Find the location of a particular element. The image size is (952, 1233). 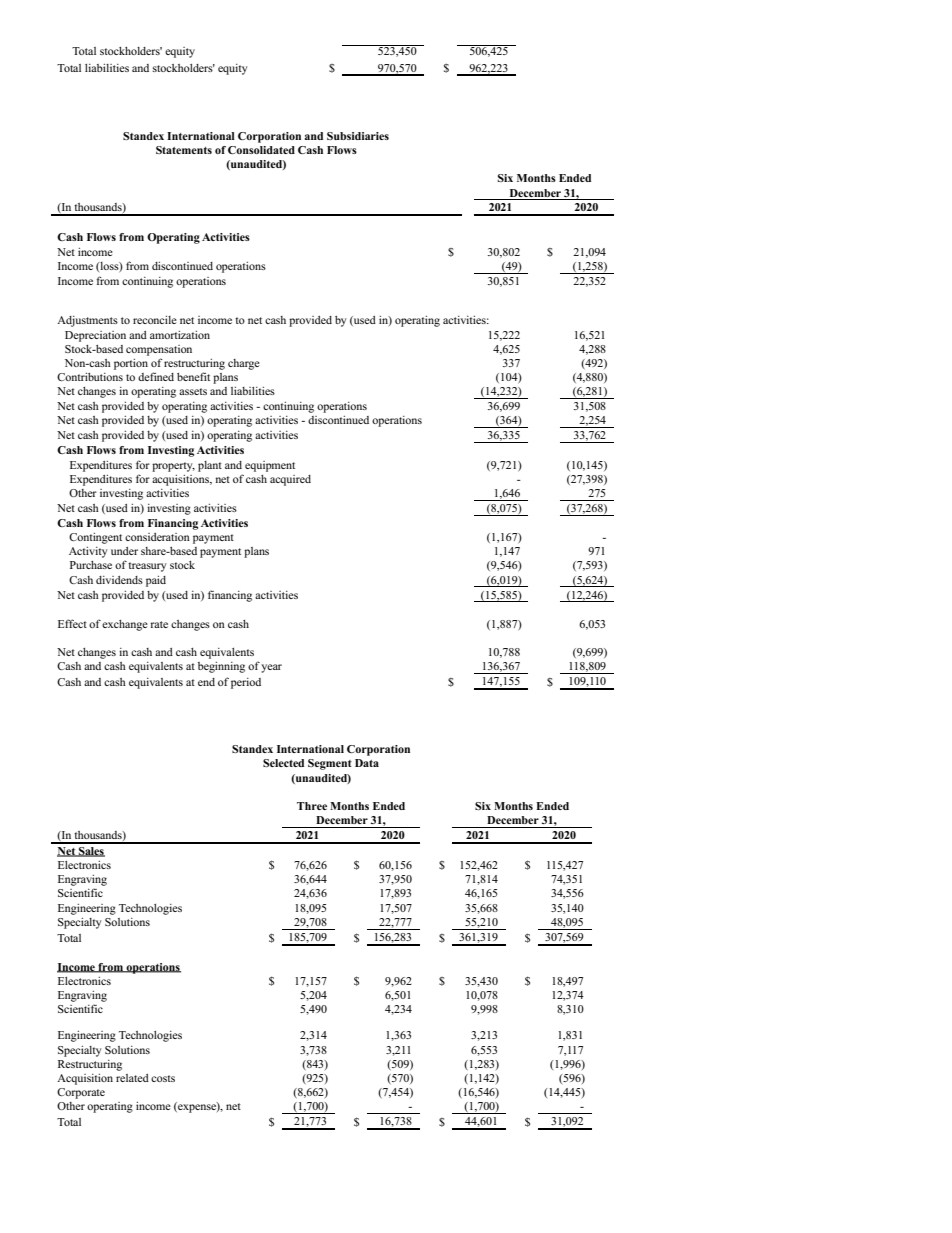

related is located at coordinates (132, 1078).
